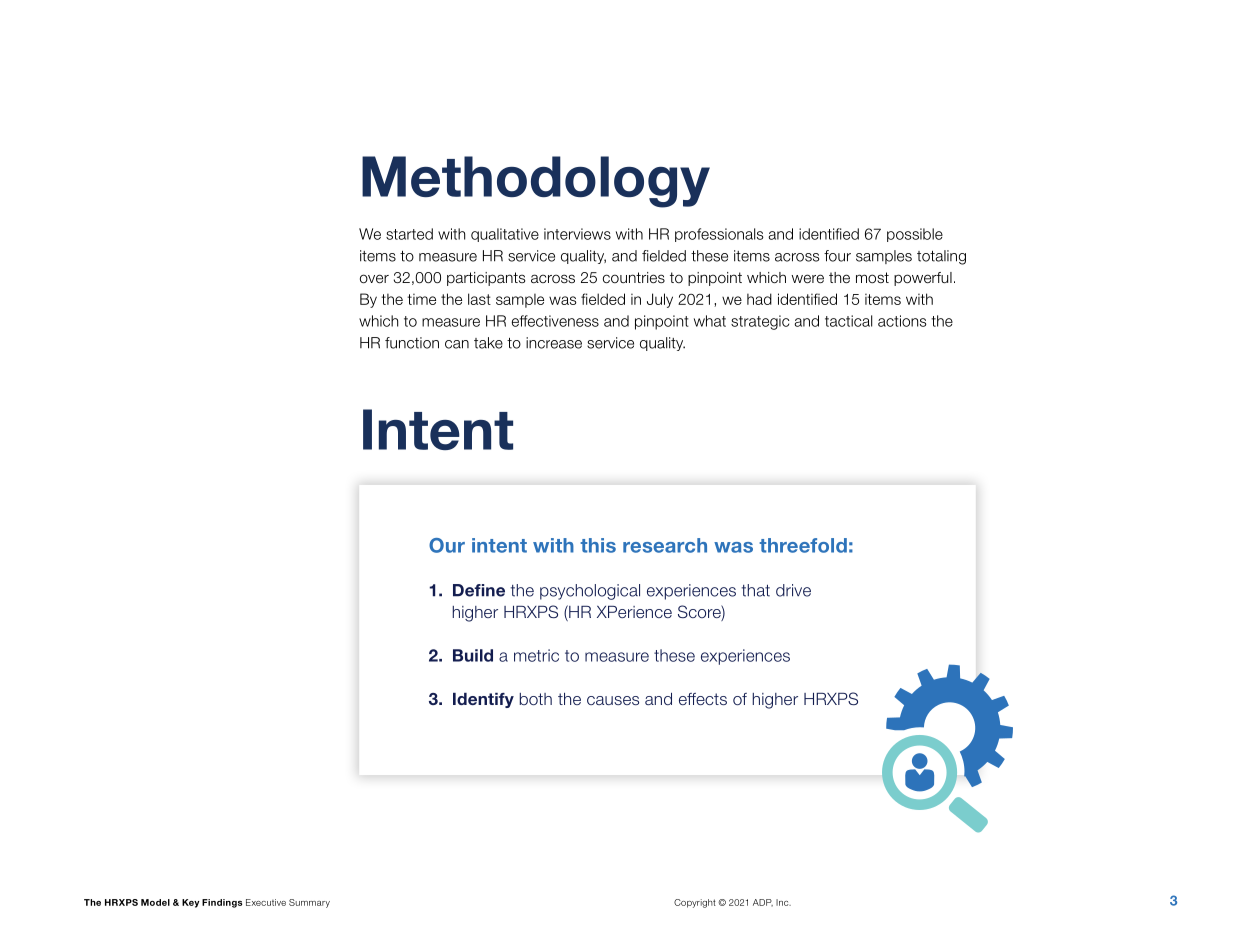 This image has height=952, width=1233. I want to click on Copyright, so click(695, 903).
